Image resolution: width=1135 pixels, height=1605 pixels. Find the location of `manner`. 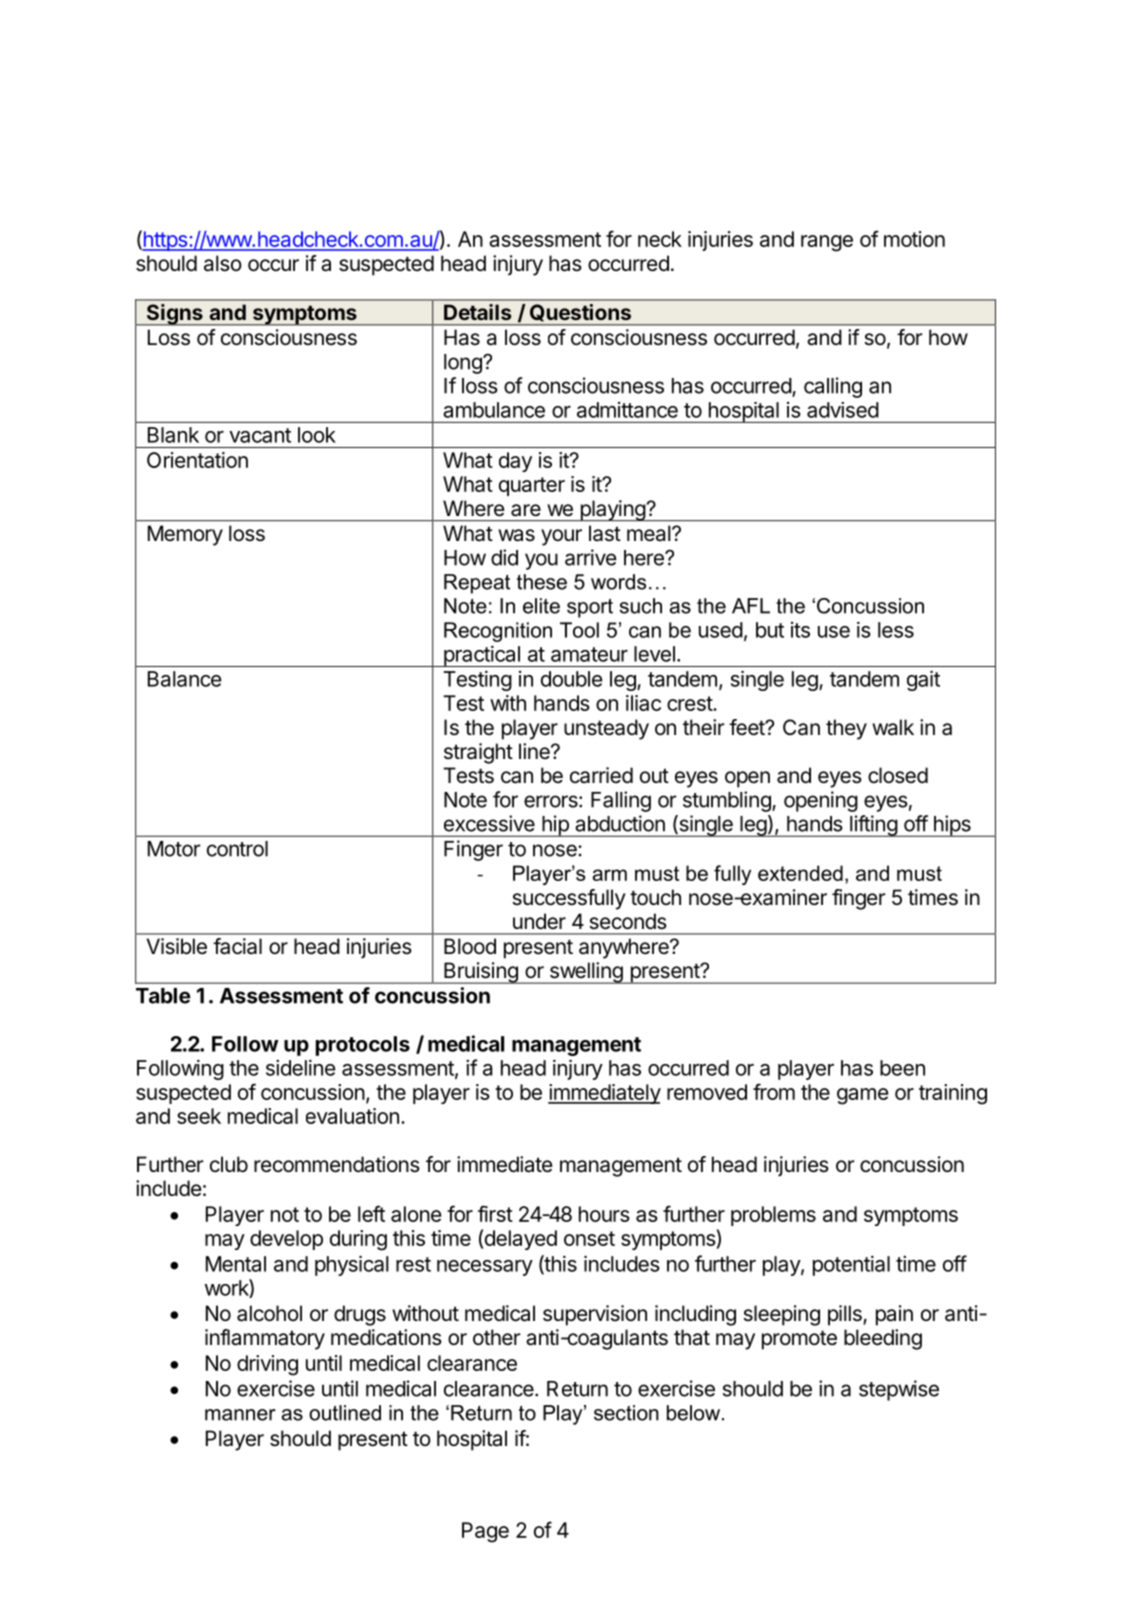

manner is located at coordinates (240, 1415).
